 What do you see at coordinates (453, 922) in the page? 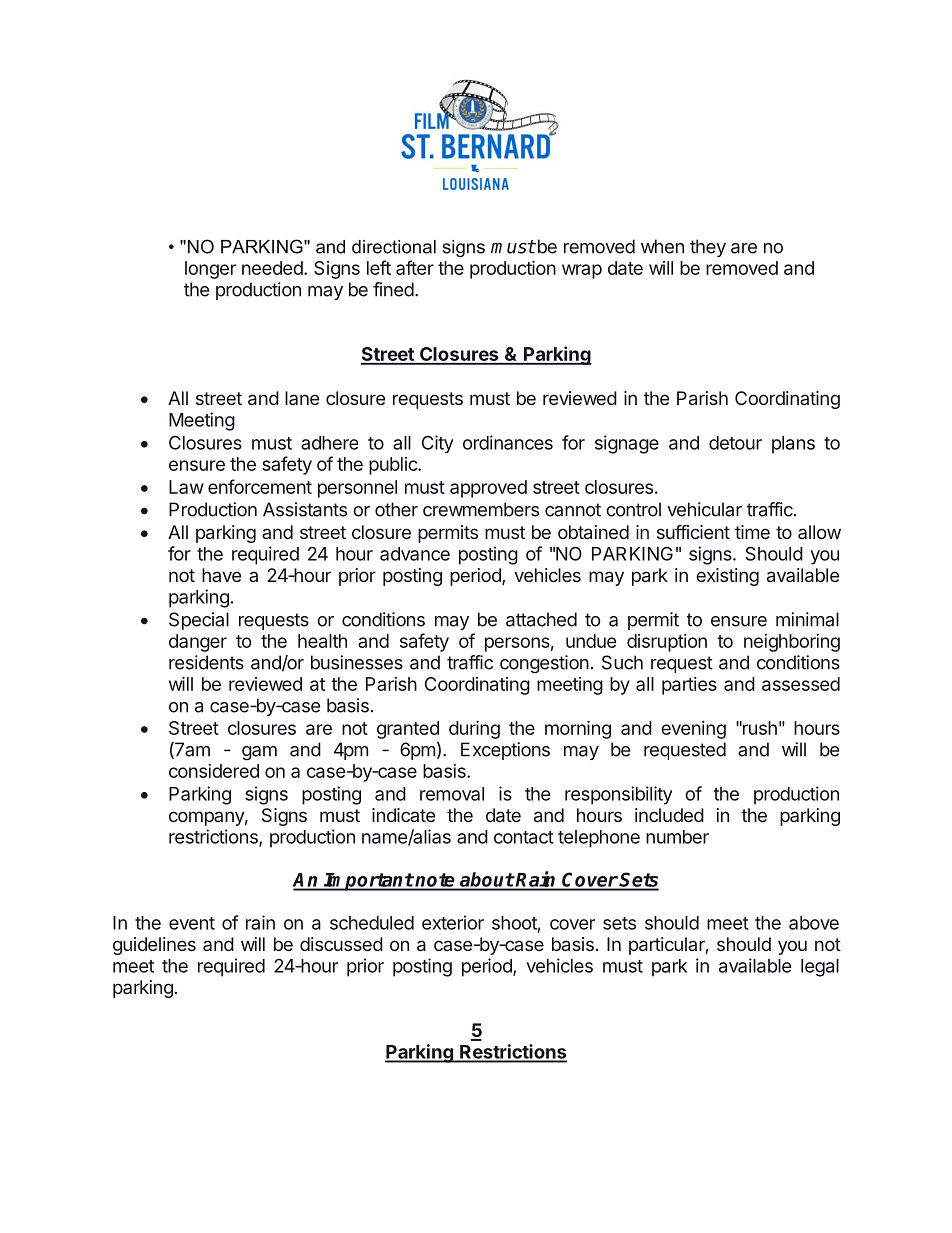
I see `exterior` at bounding box center [453, 922].
